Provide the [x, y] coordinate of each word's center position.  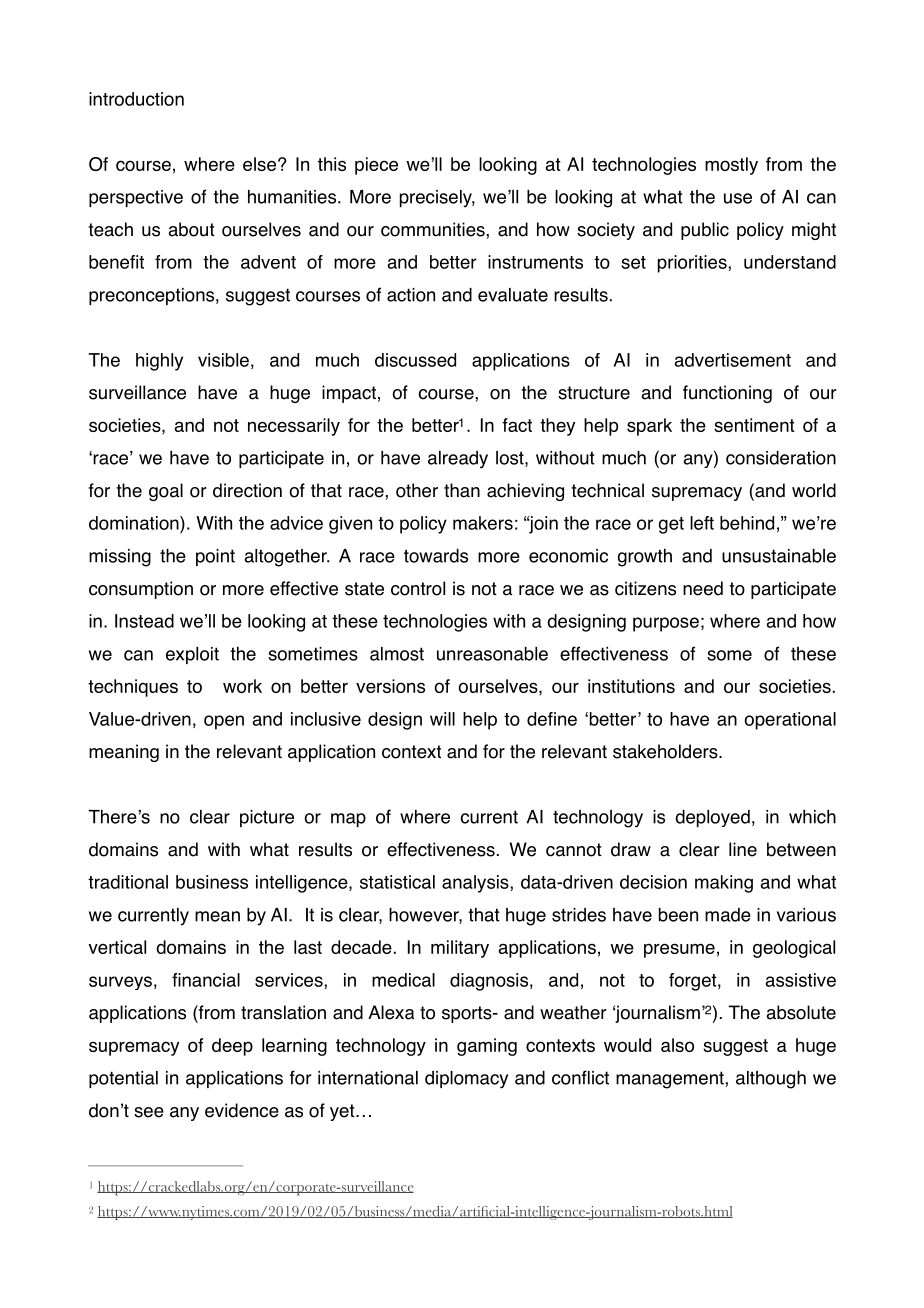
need [703, 588]
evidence [242, 1110]
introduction [136, 99]
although [771, 1080]
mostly [731, 166]
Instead [144, 621]
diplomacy [466, 1080]
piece [376, 166]
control [418, 588]
